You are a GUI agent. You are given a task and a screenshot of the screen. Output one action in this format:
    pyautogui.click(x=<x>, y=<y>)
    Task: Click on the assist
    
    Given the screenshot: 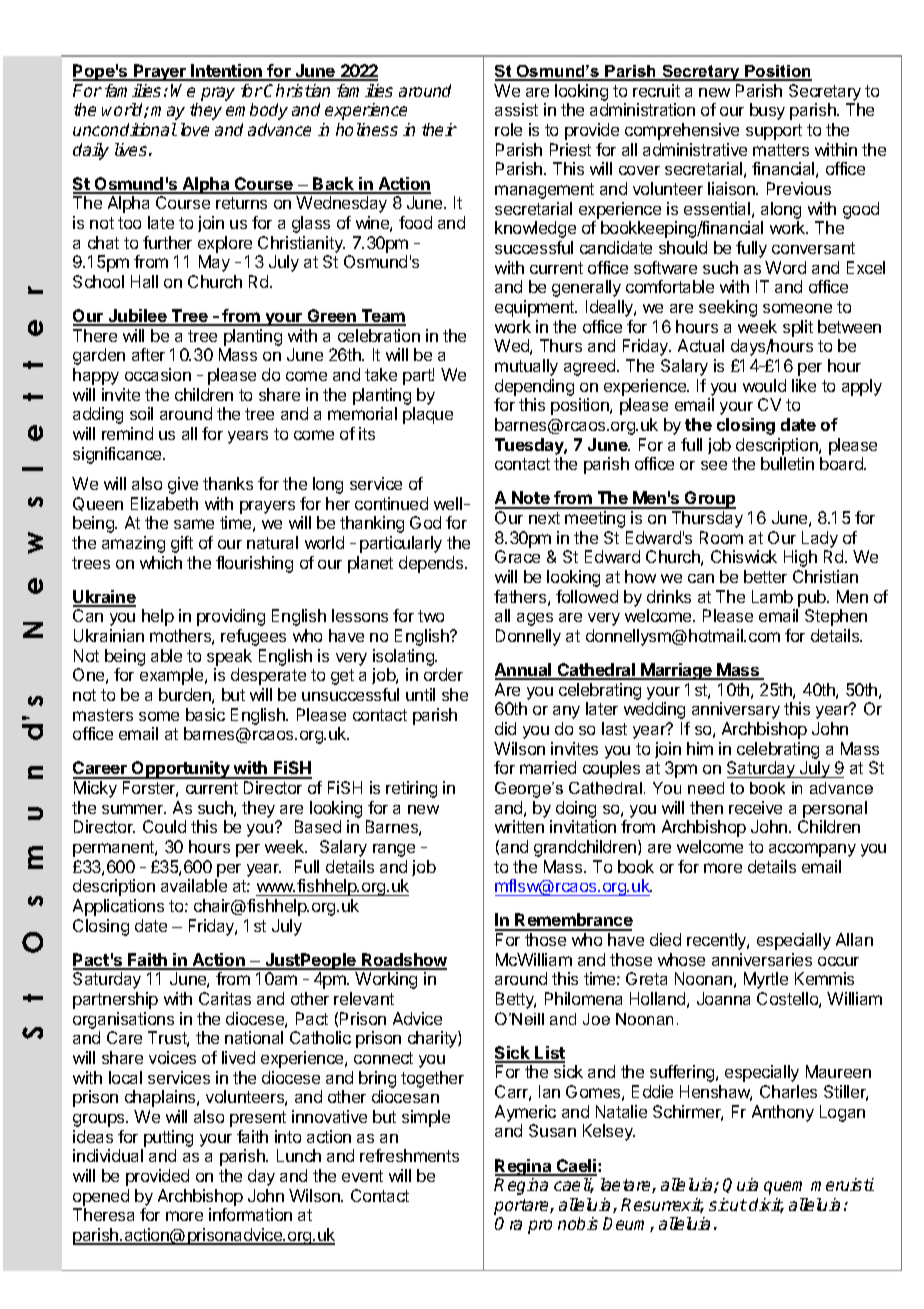 What is the action you would take?
    pyautogui.click(x=516, y=109)
